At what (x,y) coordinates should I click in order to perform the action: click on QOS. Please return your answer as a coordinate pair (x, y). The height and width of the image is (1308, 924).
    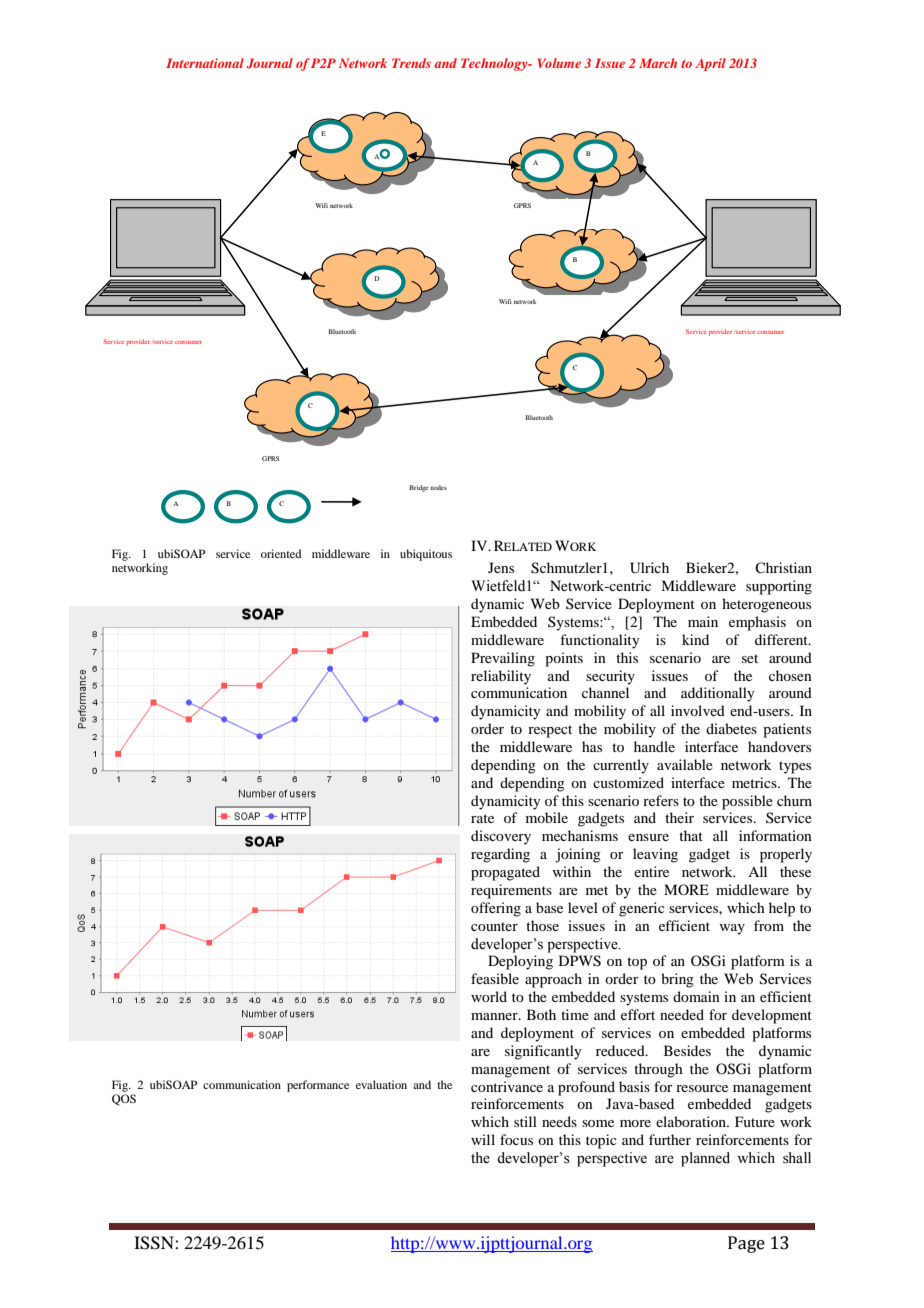
    Looking at the image, I should click on (124, 1100).
